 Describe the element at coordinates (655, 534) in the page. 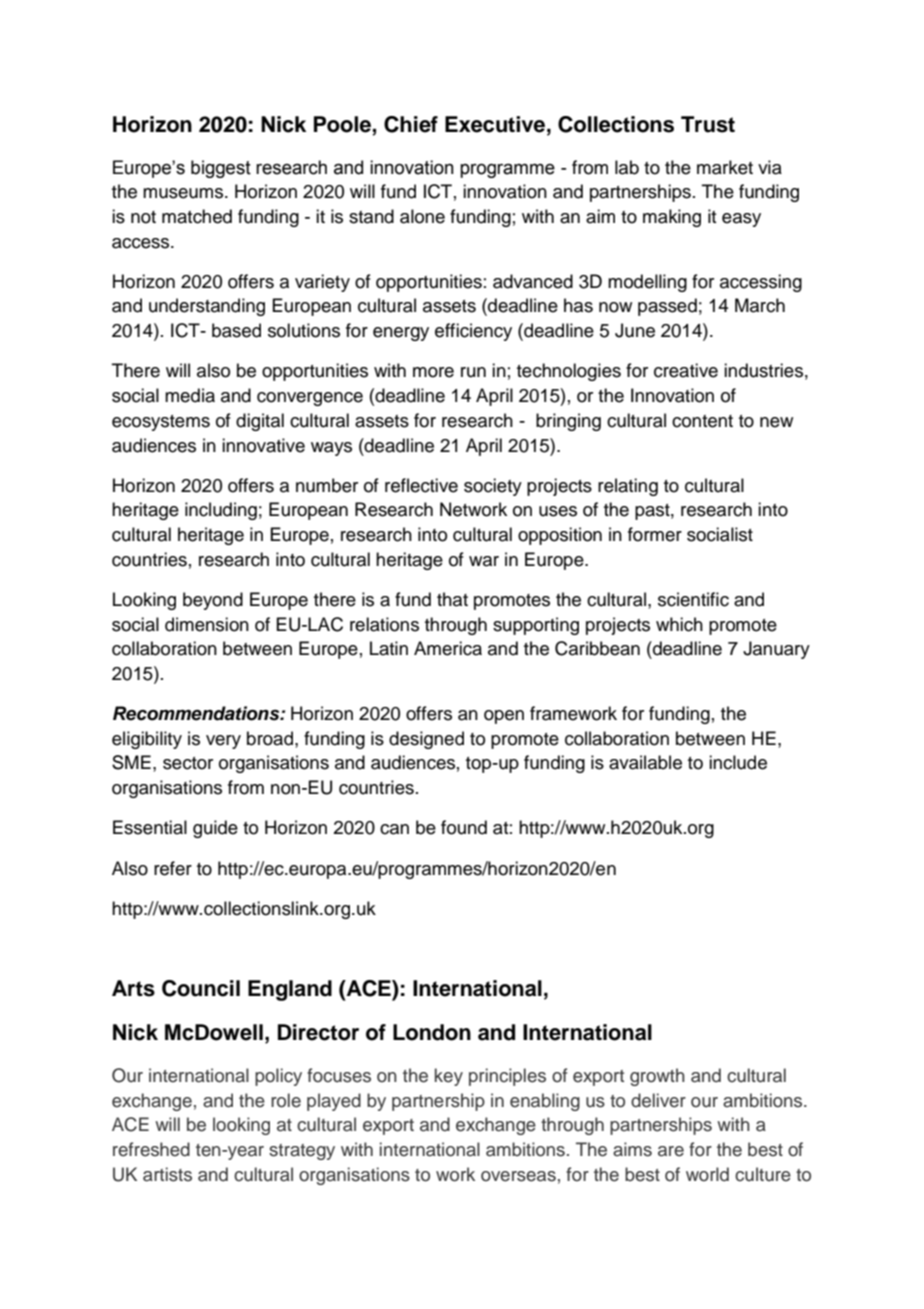

I see `former` at that location.
